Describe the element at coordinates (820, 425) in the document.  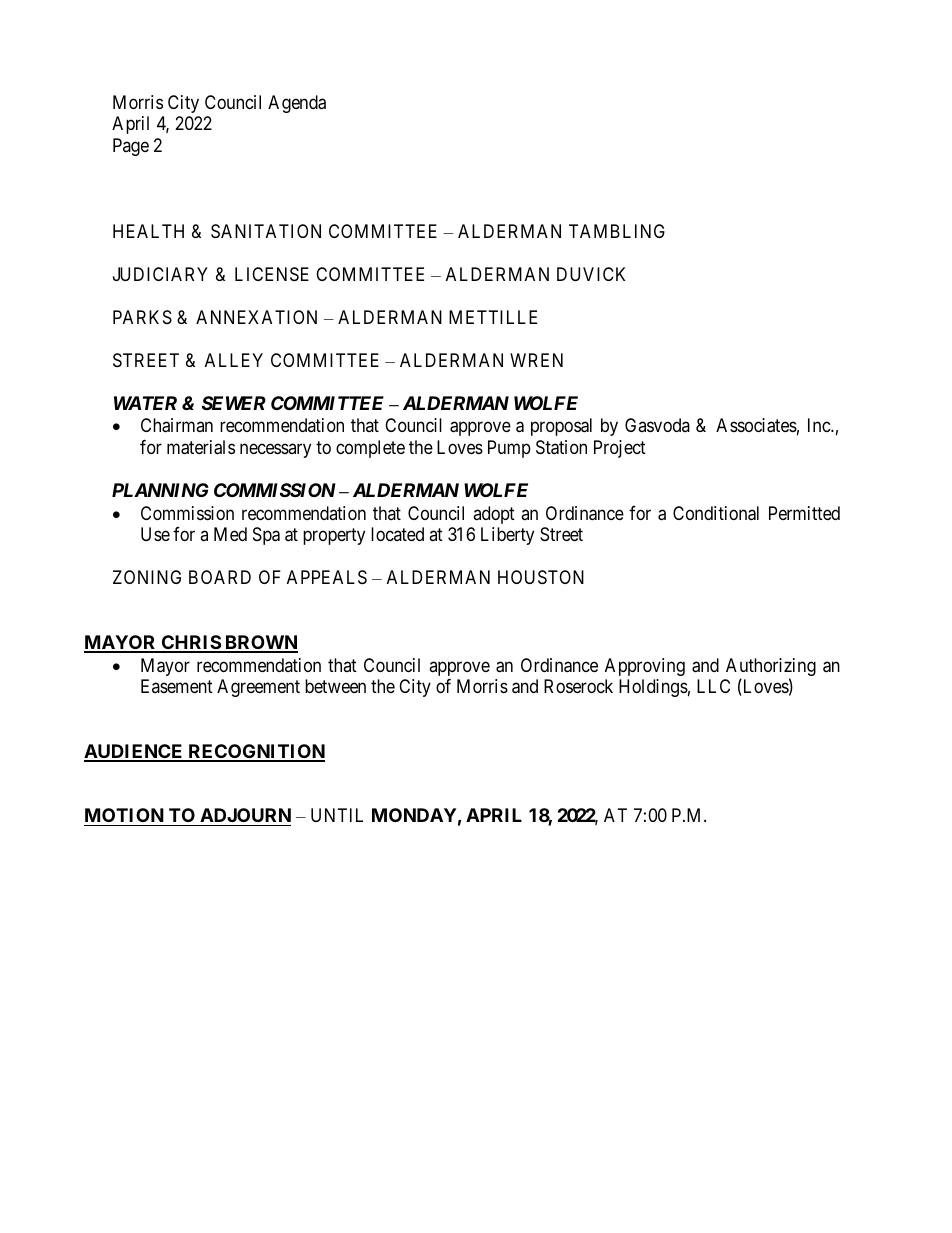
I see `Inc` at that location.
